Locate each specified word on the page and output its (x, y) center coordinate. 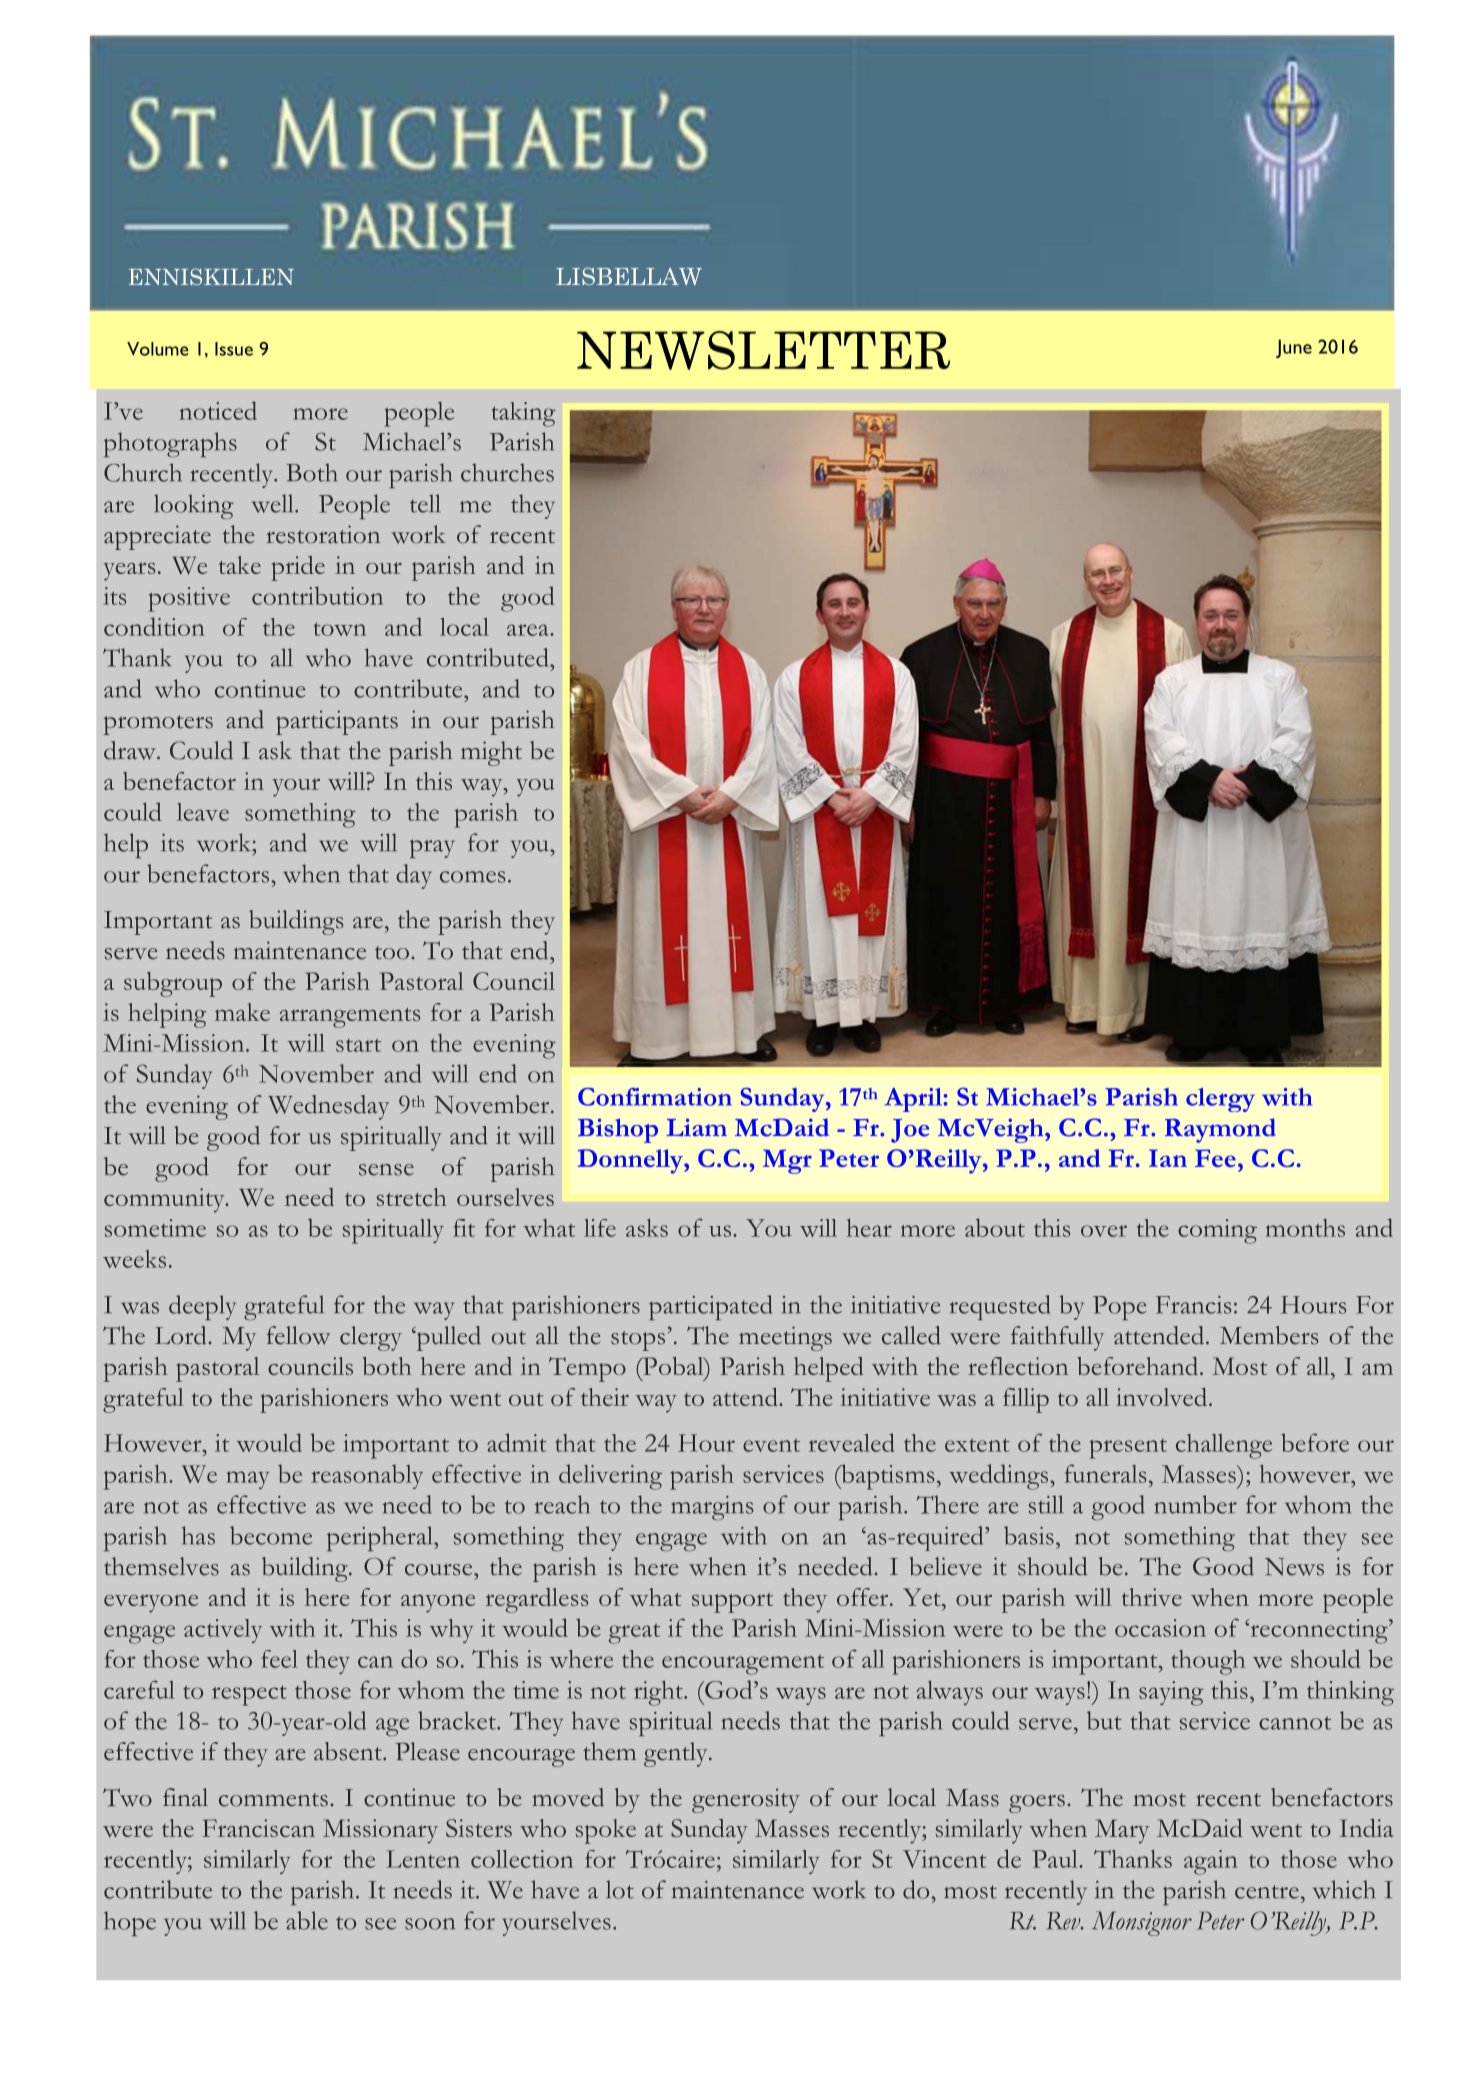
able (307, 1920)
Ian (1168, 1158)
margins (712, 1508)
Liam (696, 1127)
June (1294, 348)
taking (524, 414)
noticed (218, 410)
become (271, 1535)
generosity (746, 1800)
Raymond (1220, 1130)
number (1195, 1504)
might (491, 753)
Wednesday (328, 1107)
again (1211, 1862)
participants (337, 722)
